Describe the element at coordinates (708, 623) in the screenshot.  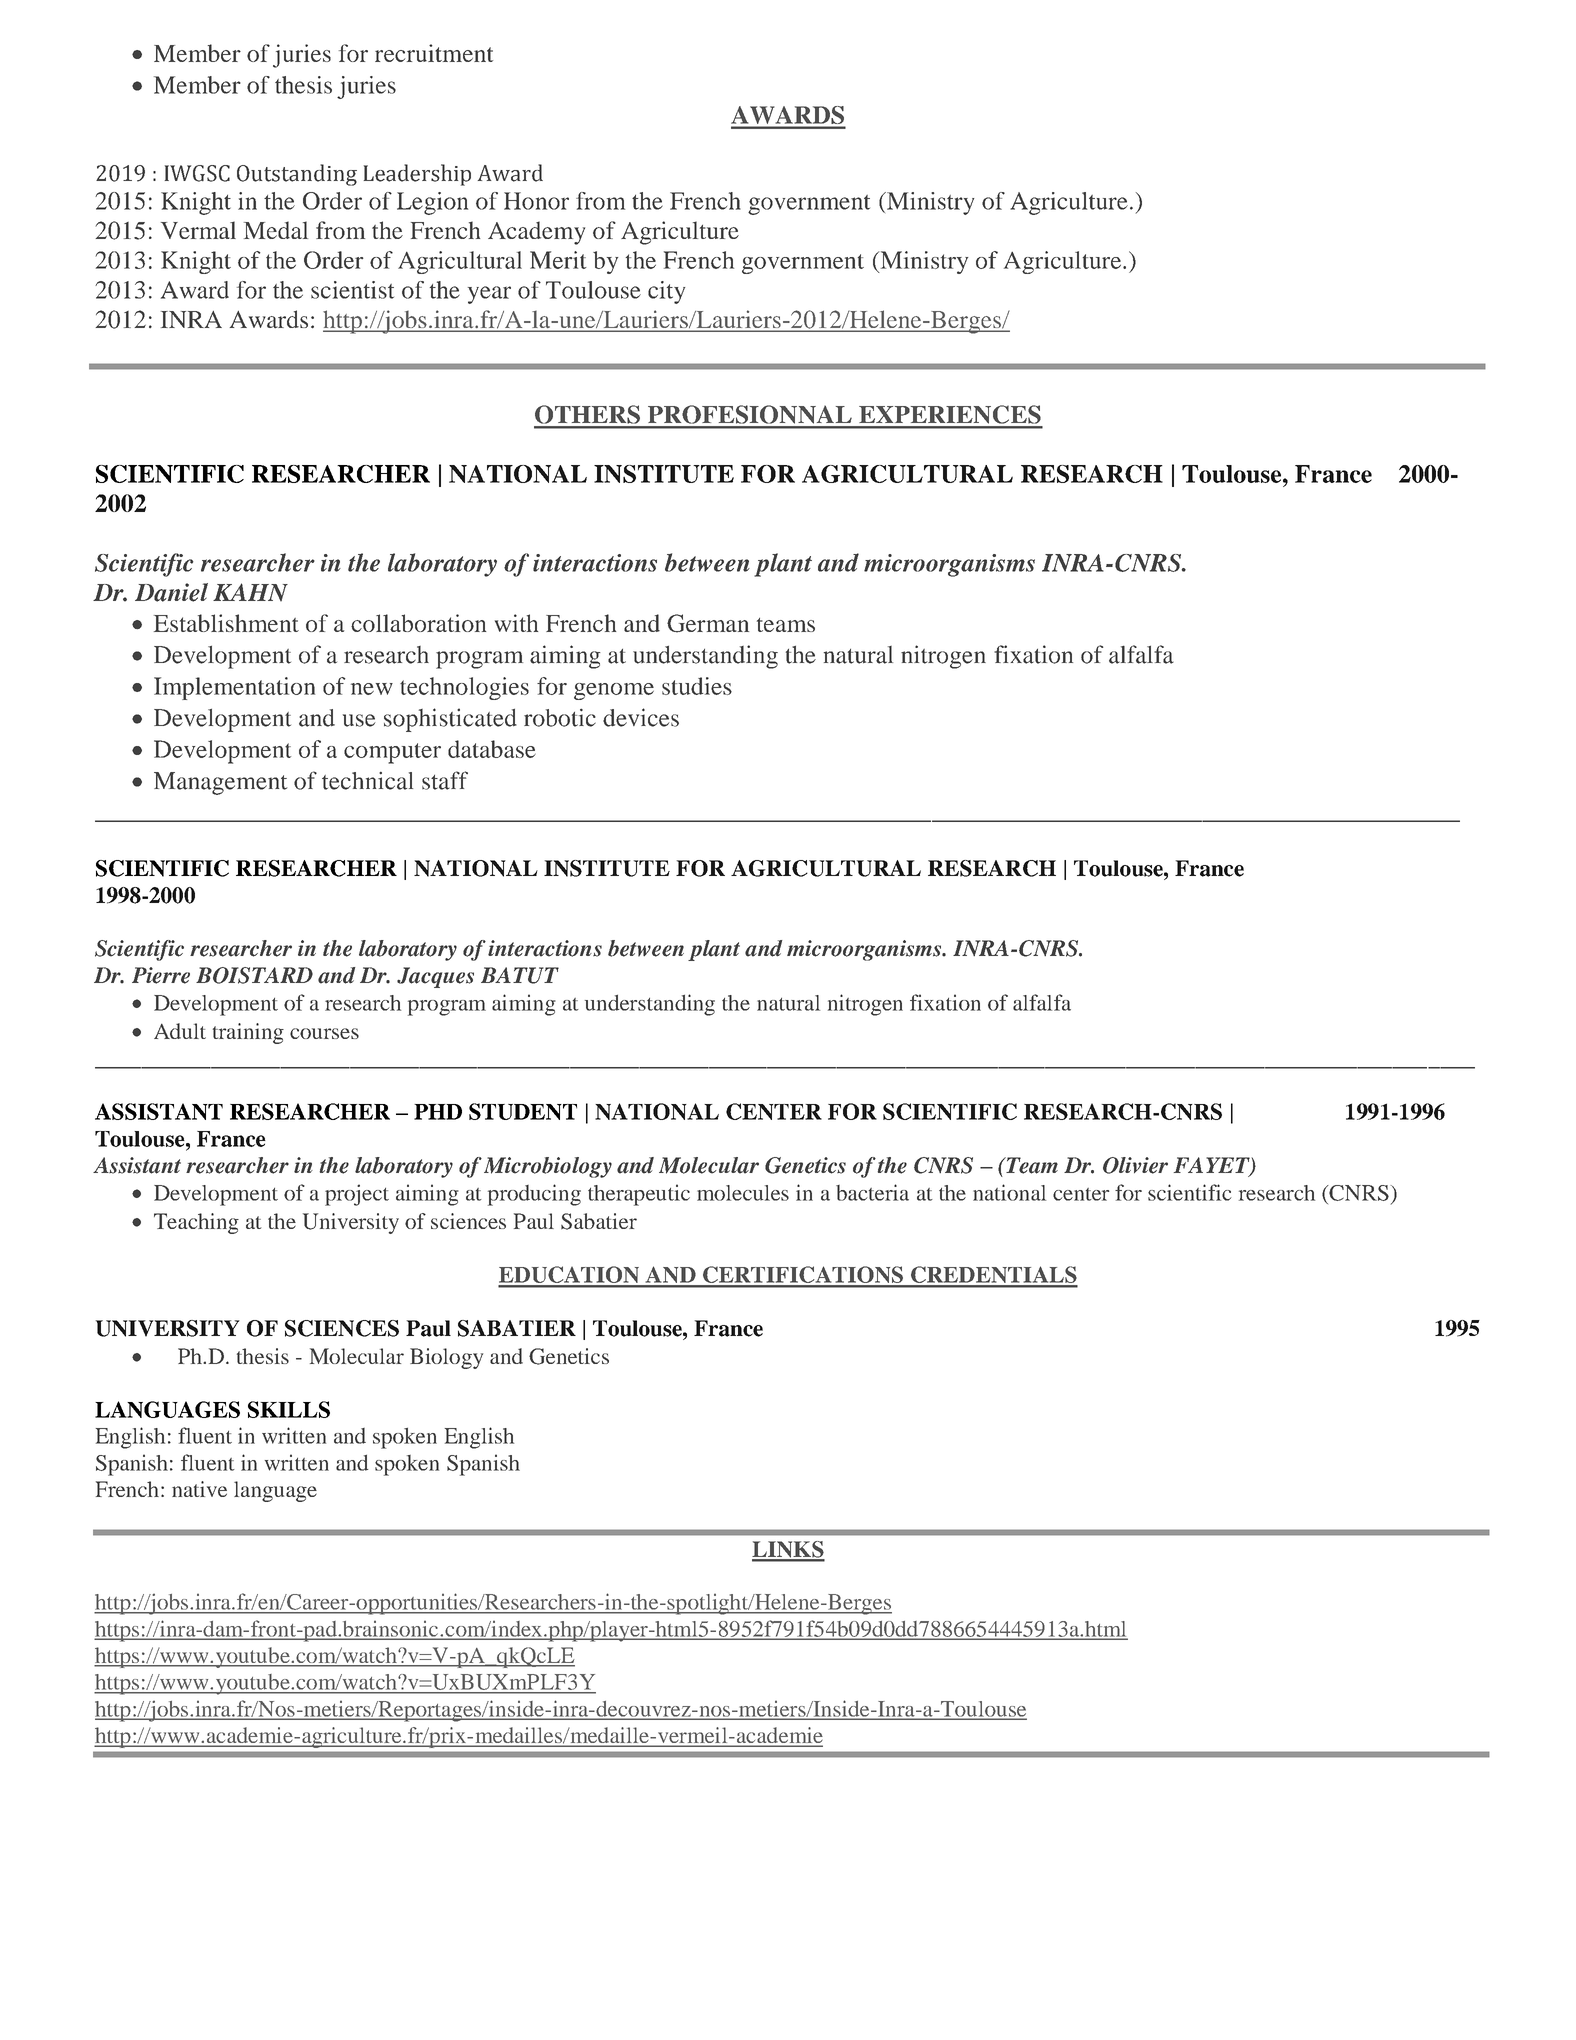
I see `German` at that location.
